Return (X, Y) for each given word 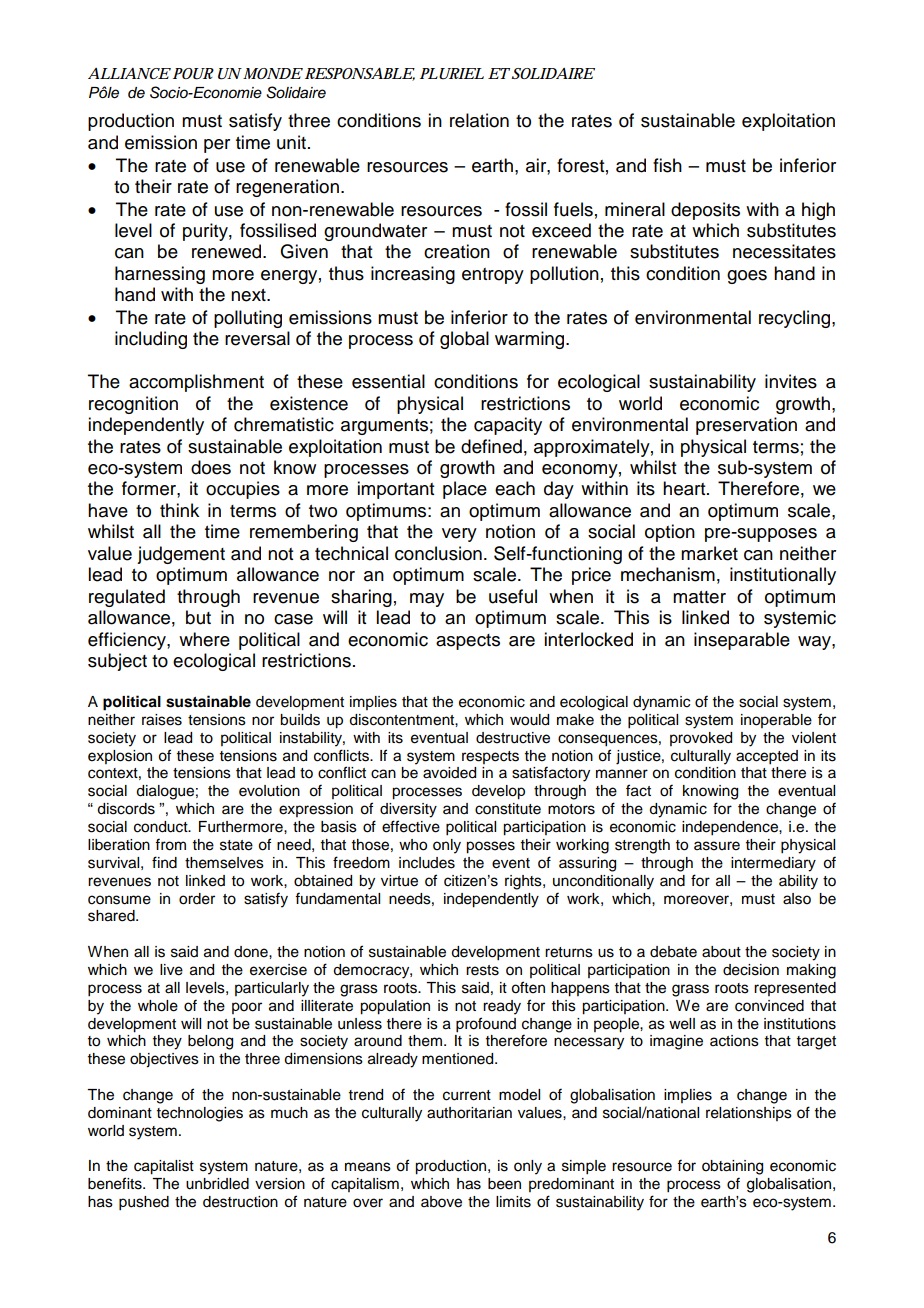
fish (667, 165)
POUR (193, 74)
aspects (468, 642)
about (721, 952)
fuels (573, 209)
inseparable (742, 641)
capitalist (164, 1167)
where (204, 639)
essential (388, 381)
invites (791, 381)
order (197, 899)
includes (427, 863)
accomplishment (196, 383)
